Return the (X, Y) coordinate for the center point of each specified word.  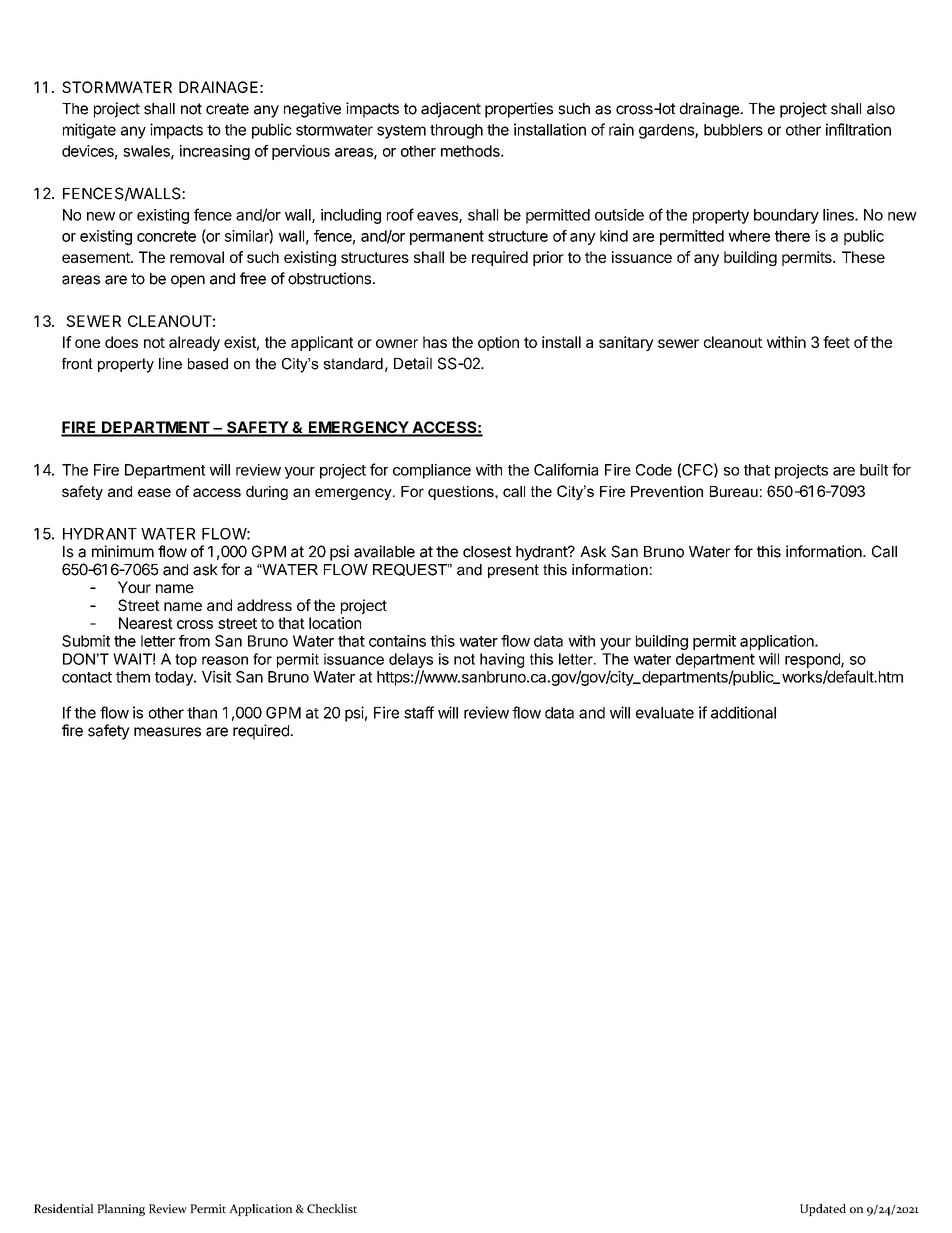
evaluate (665, 713)
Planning (121, 1210)
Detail (413, 363)
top (186, 661)
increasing (215, 152)
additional (743, 712)
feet (836, 342)
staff (419, 712)
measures (167, 732)
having (502, 660)
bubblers (733, 130)
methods (471, 151)
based (208, 364)
